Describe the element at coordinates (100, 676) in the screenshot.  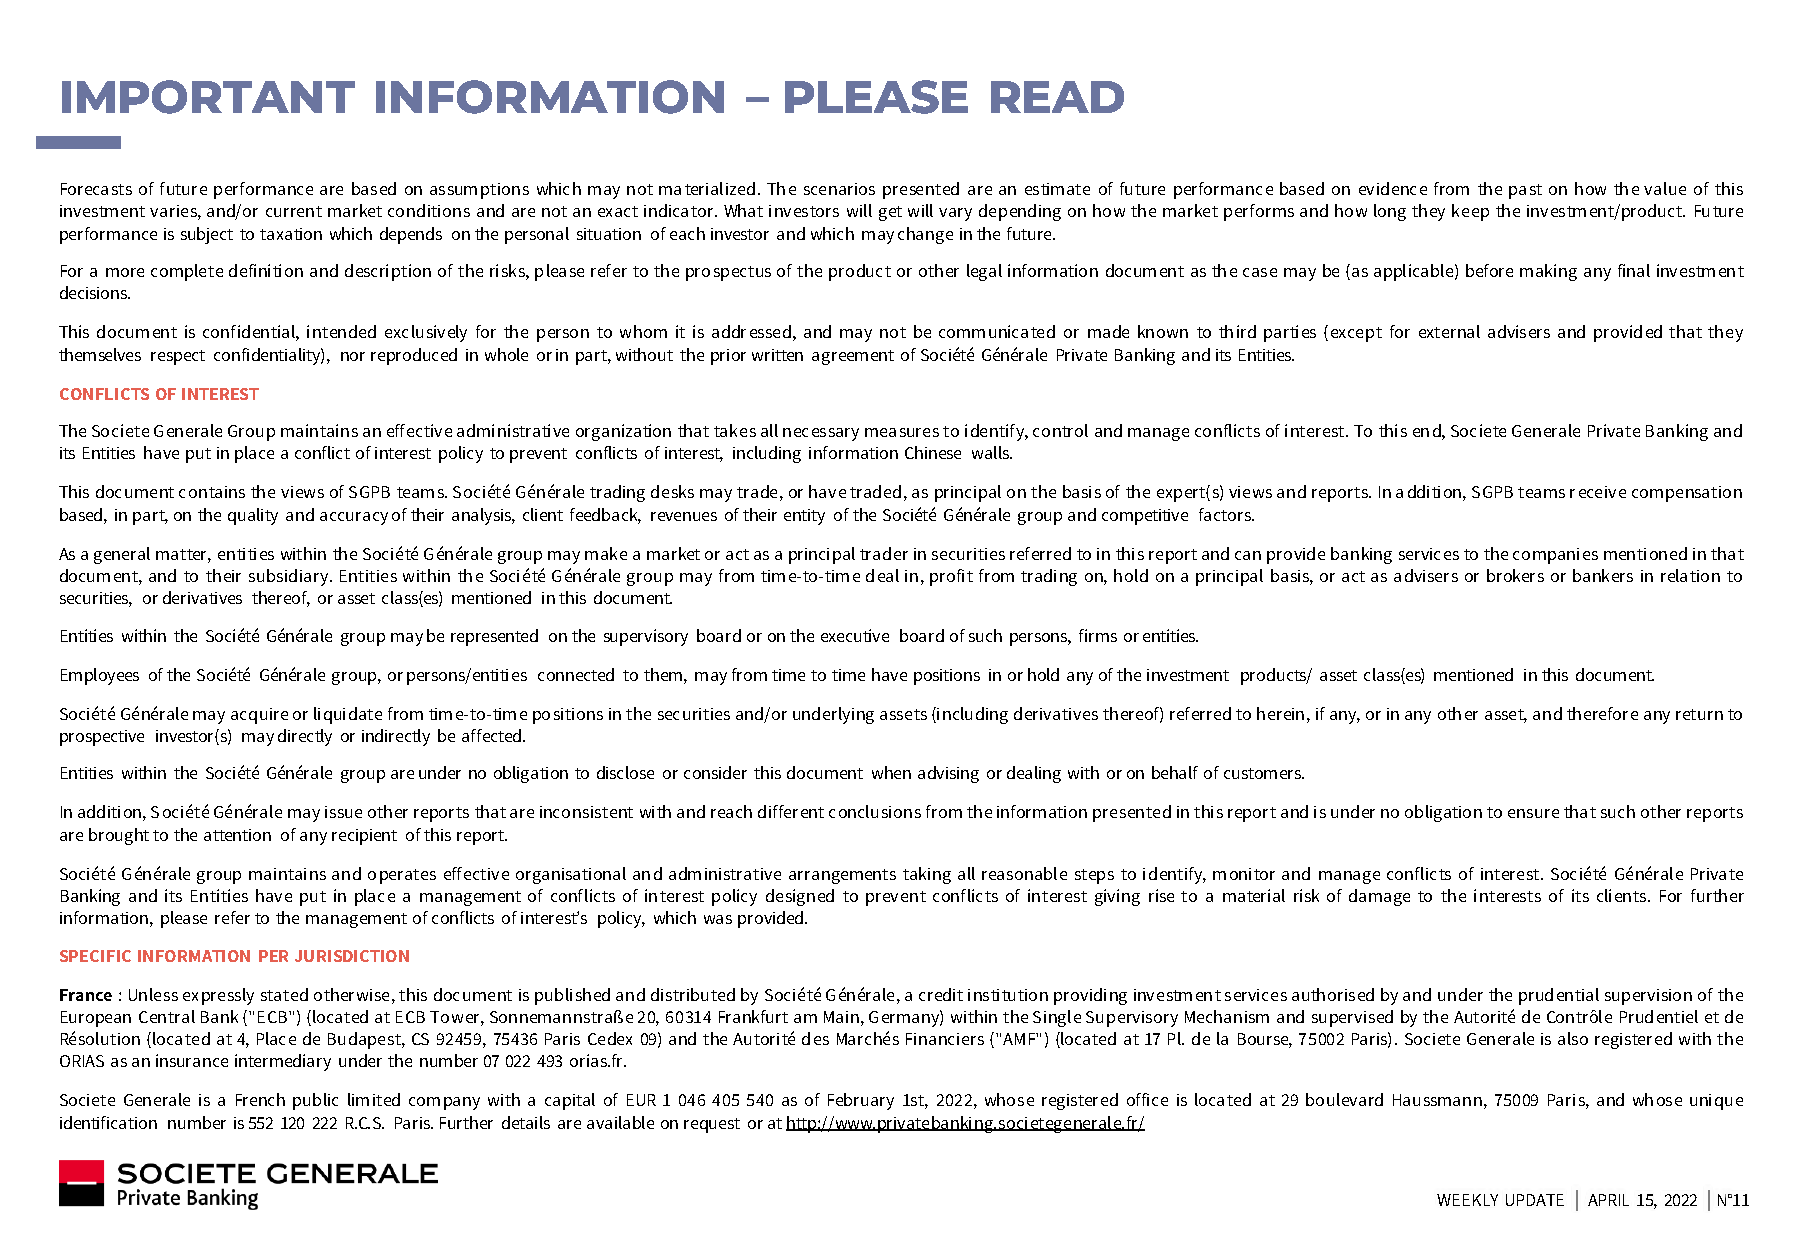
I see `Employees` at that location.
